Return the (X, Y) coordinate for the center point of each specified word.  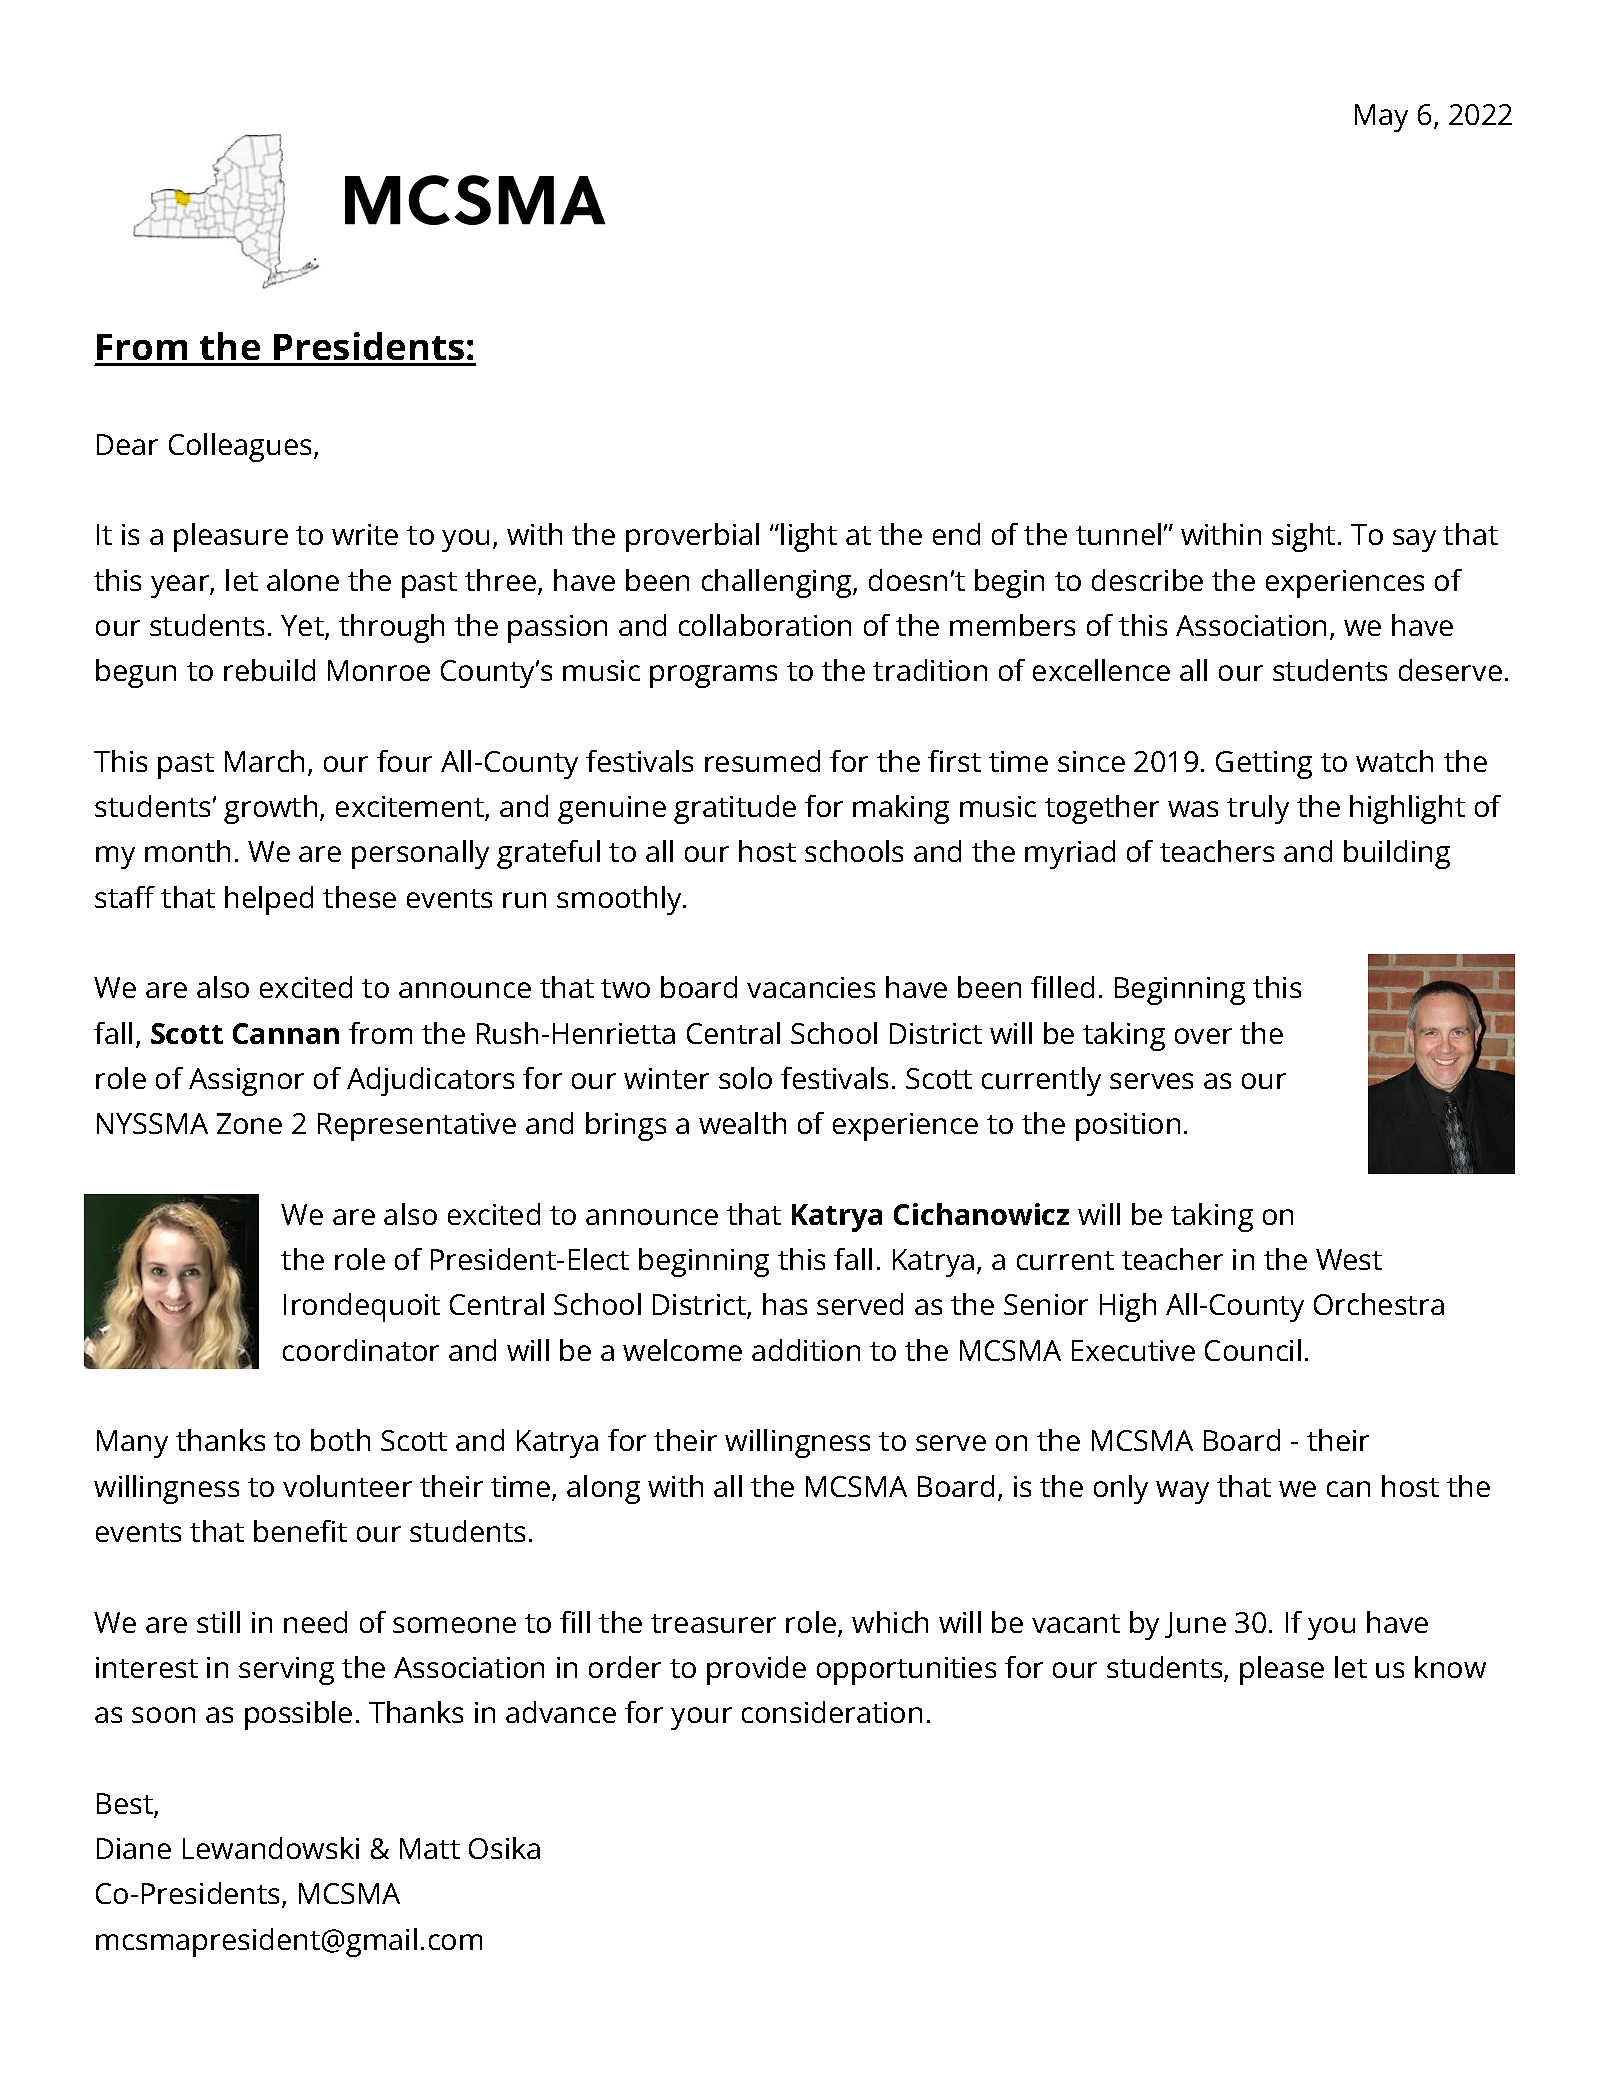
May (1381, 118)
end (956, 534)
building (1397, 854)
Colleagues (240, 447)
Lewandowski (271, 1848)
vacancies (811, 987)
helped (269, 900)
